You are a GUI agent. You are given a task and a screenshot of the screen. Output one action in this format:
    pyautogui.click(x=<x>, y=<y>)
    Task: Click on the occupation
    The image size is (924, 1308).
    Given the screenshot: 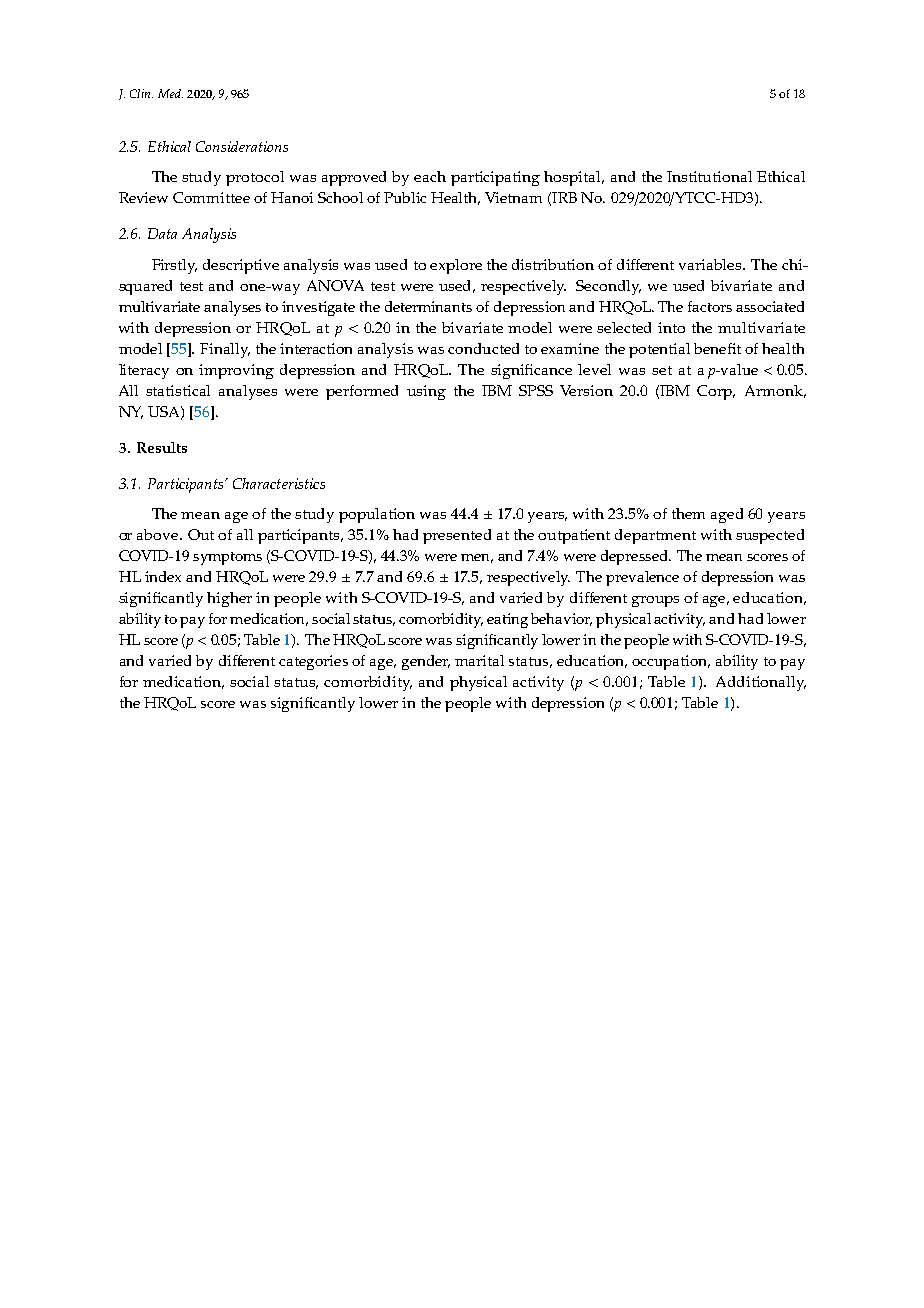 What is the action you would take?
    pyautogui.click(x=671, y=662)
